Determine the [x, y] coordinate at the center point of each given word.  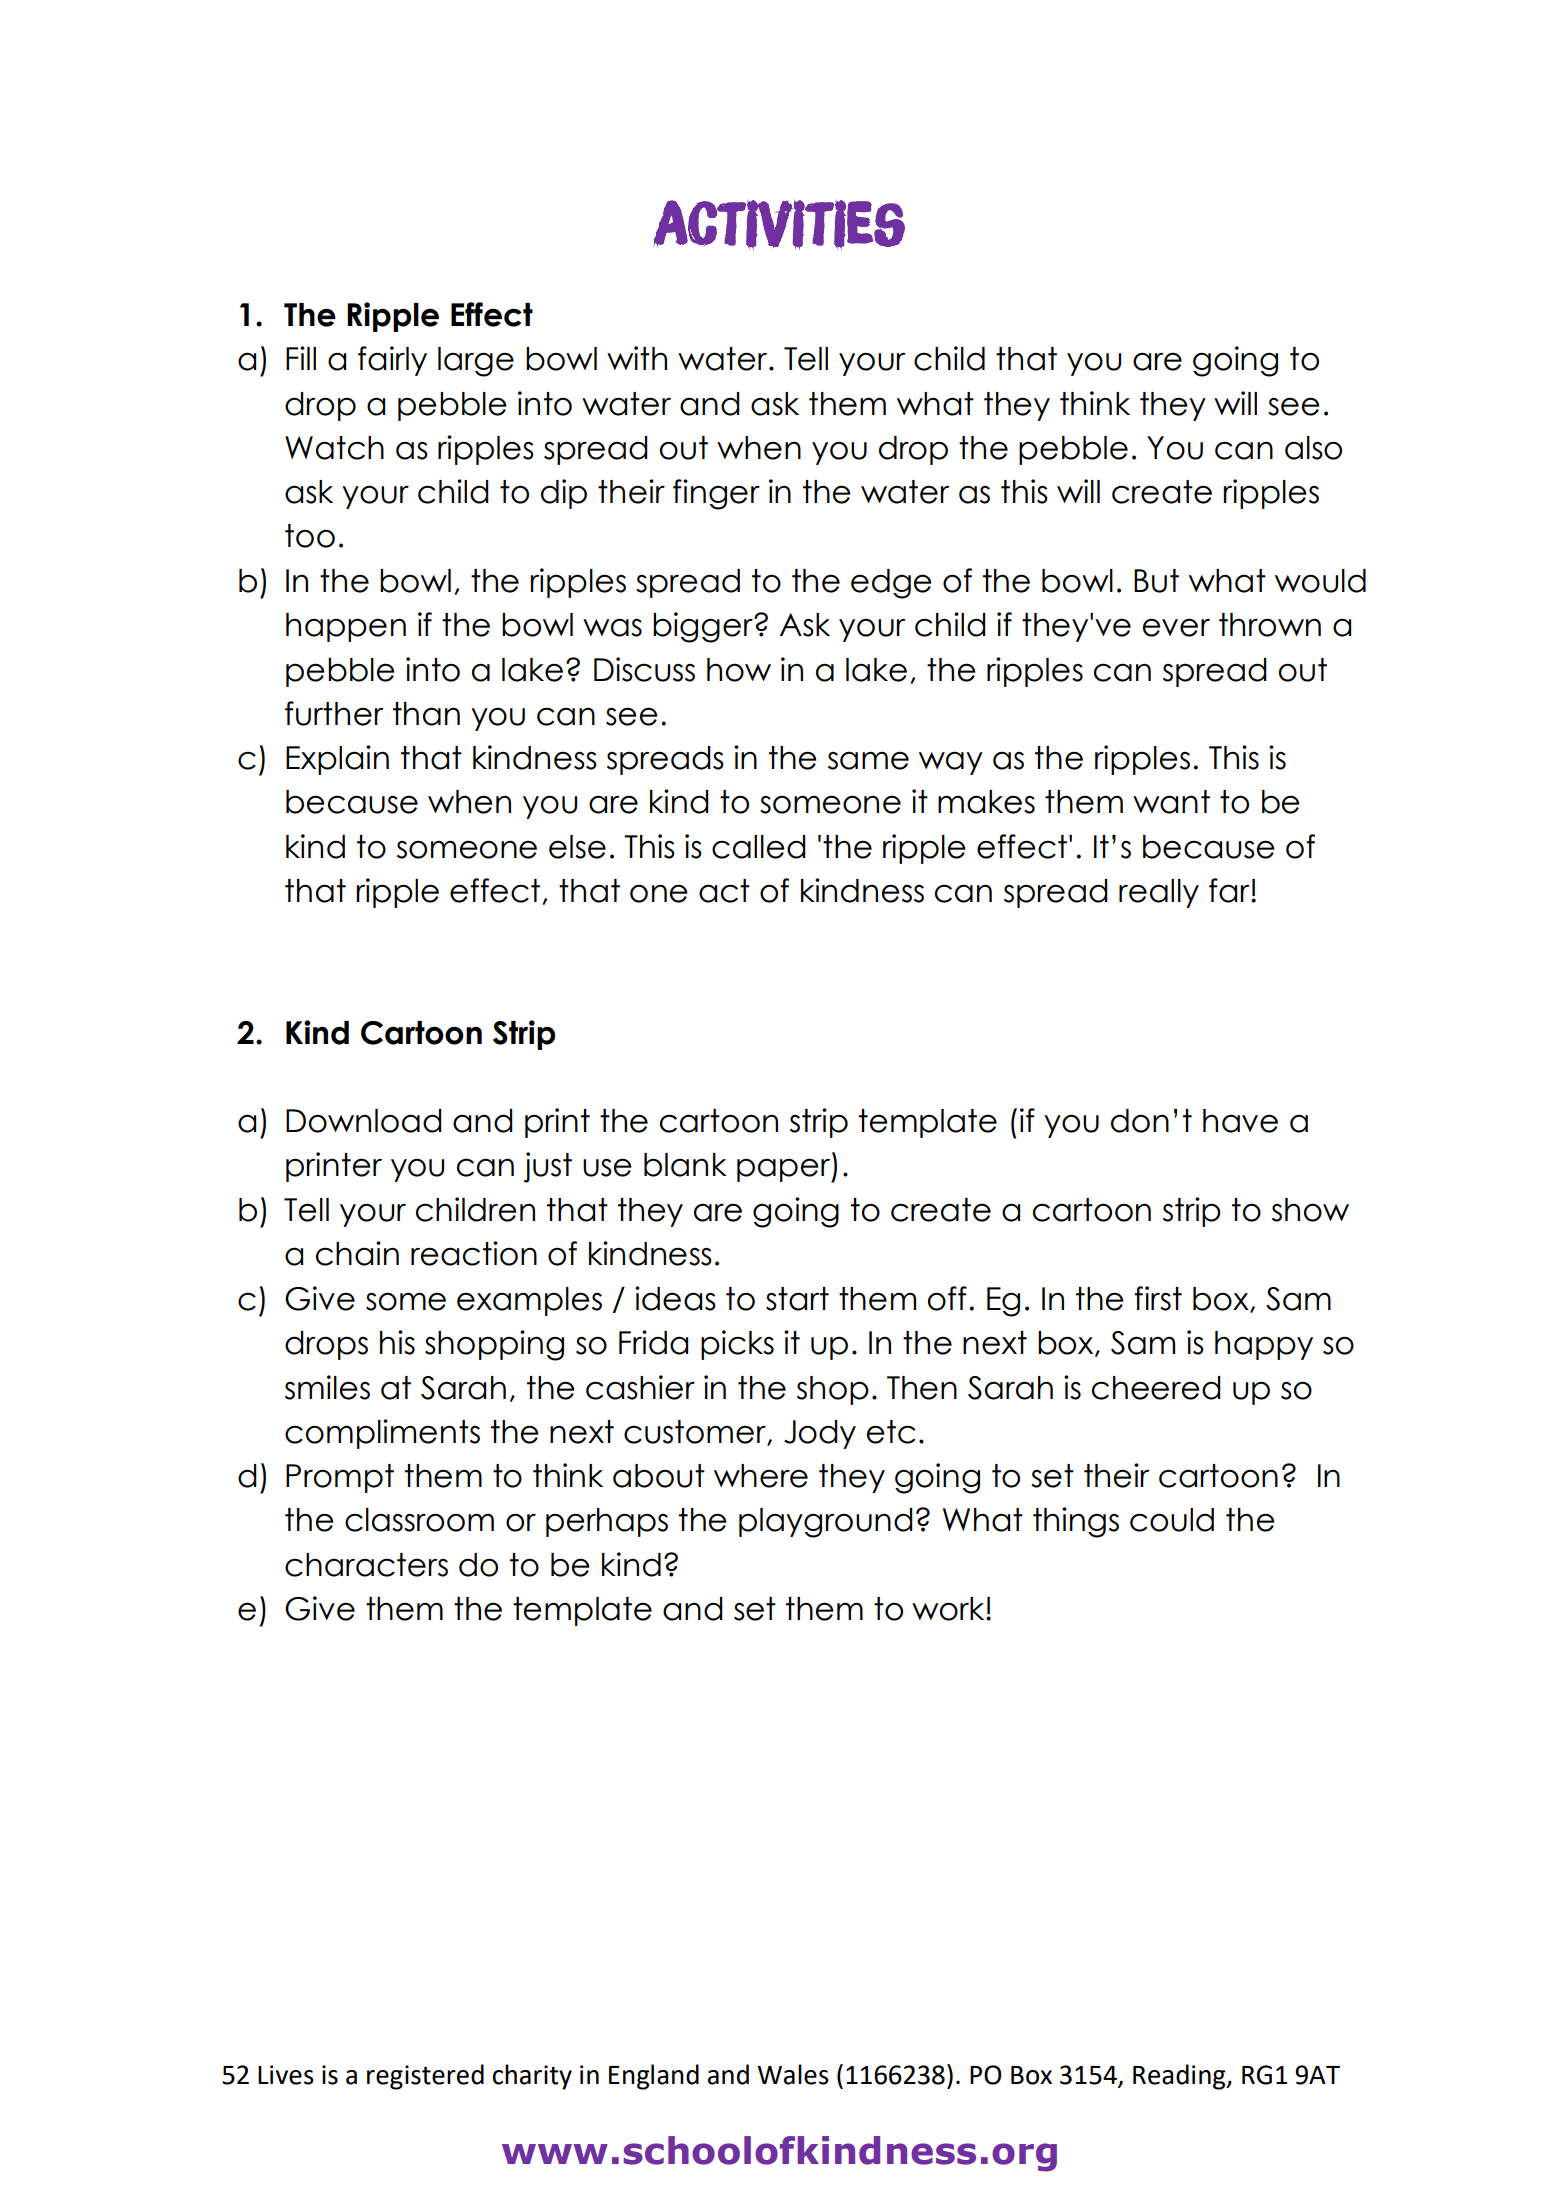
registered [425, 2077]
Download [364, 1121]
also [1313, 448]
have [1240, 1121]
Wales [793, 2074]
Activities [779, 224]
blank [685, 1165]
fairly [392, 361]
